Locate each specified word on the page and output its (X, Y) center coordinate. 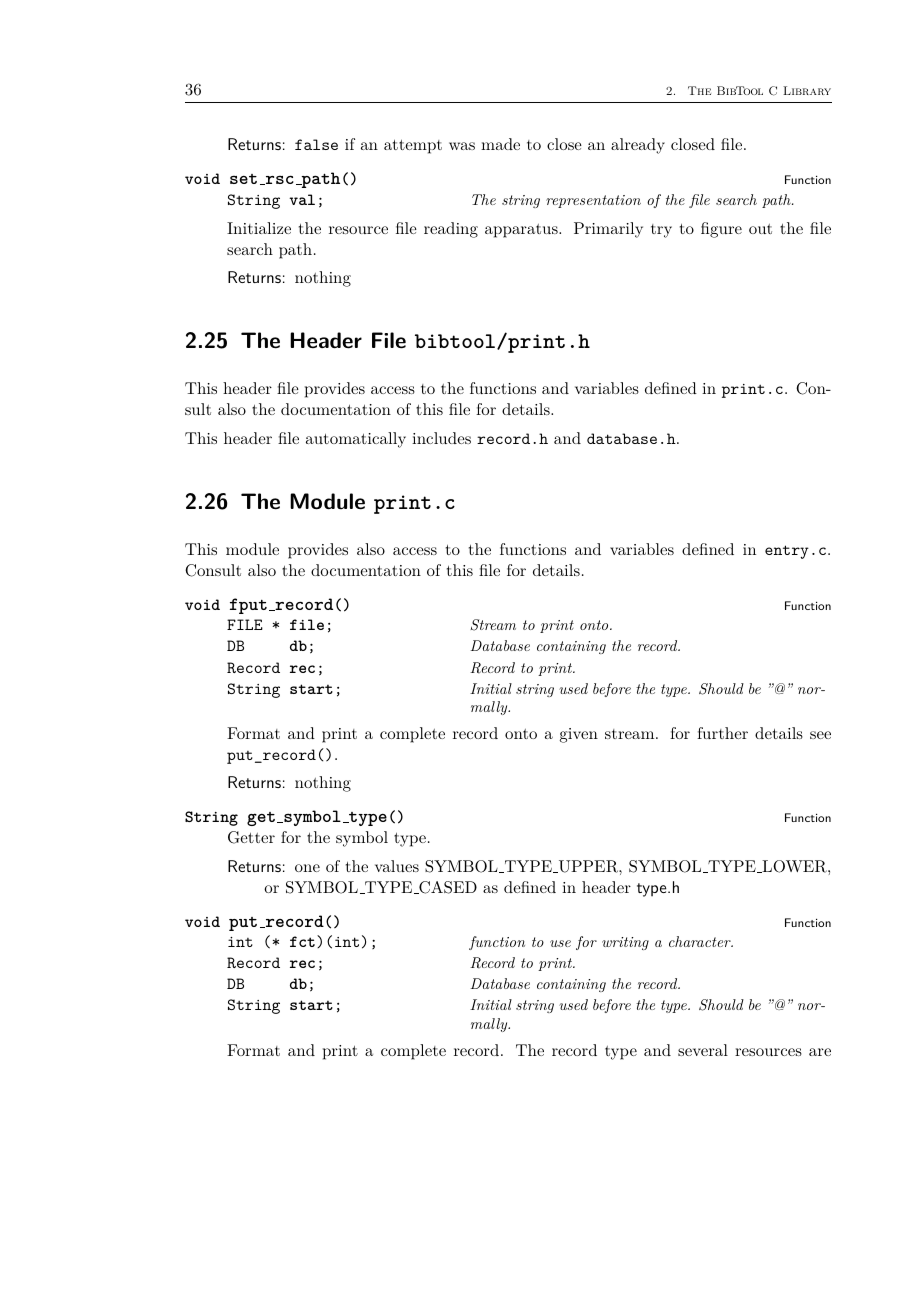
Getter (251, 837)
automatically (356, 440)
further (722, 733)
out (760, 229)
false (316, 144)
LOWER (794, 866)
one (307, 868)
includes (441, 438)
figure (721, 230)
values (397, 866)
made (500, 144)
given (579, 735)
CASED (447, 887)
